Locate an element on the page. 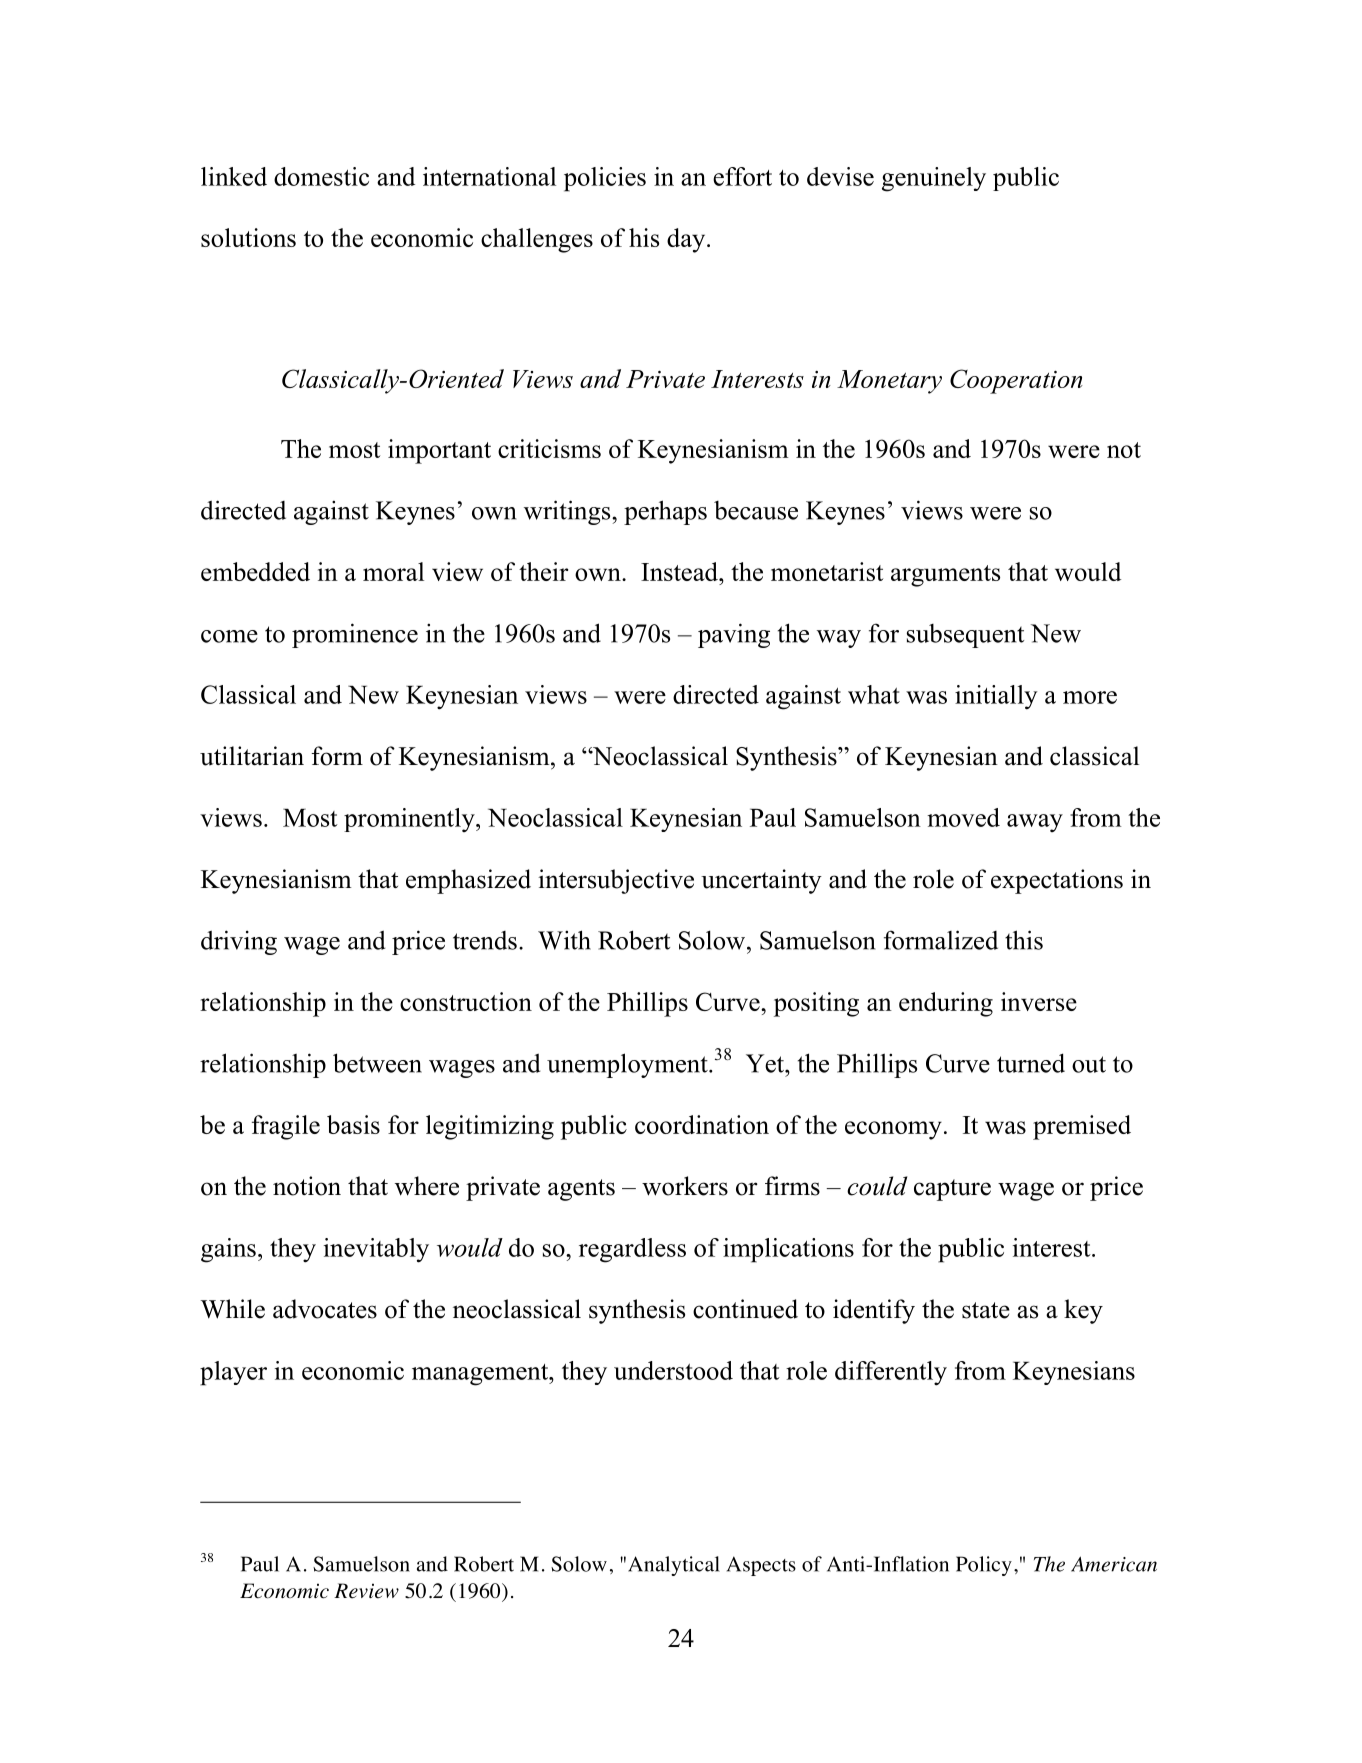  basis is located at coordinates (353, 1124).
